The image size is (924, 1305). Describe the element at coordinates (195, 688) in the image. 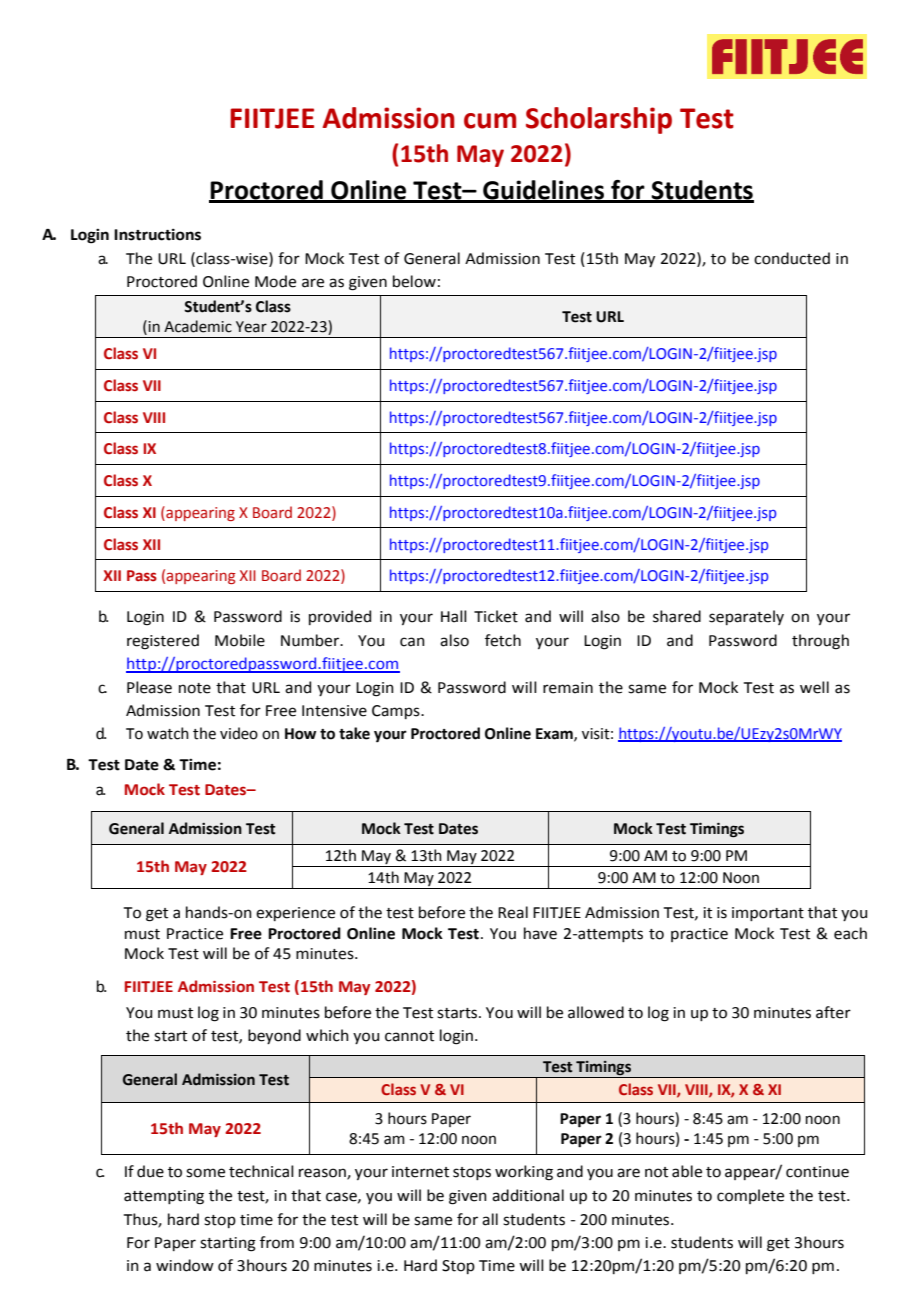

I see `note` at that location.
